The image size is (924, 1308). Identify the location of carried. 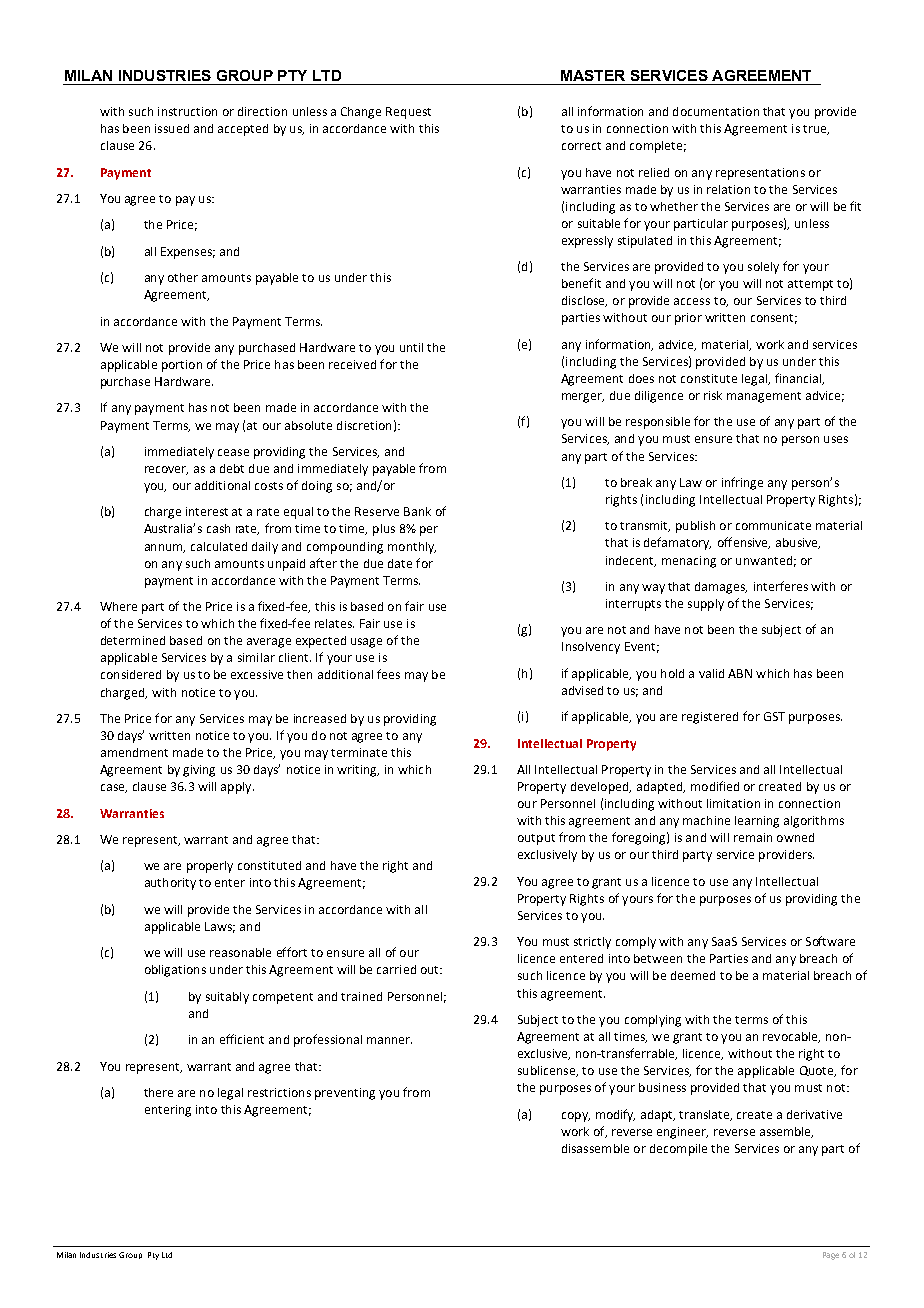
(396, 969).
